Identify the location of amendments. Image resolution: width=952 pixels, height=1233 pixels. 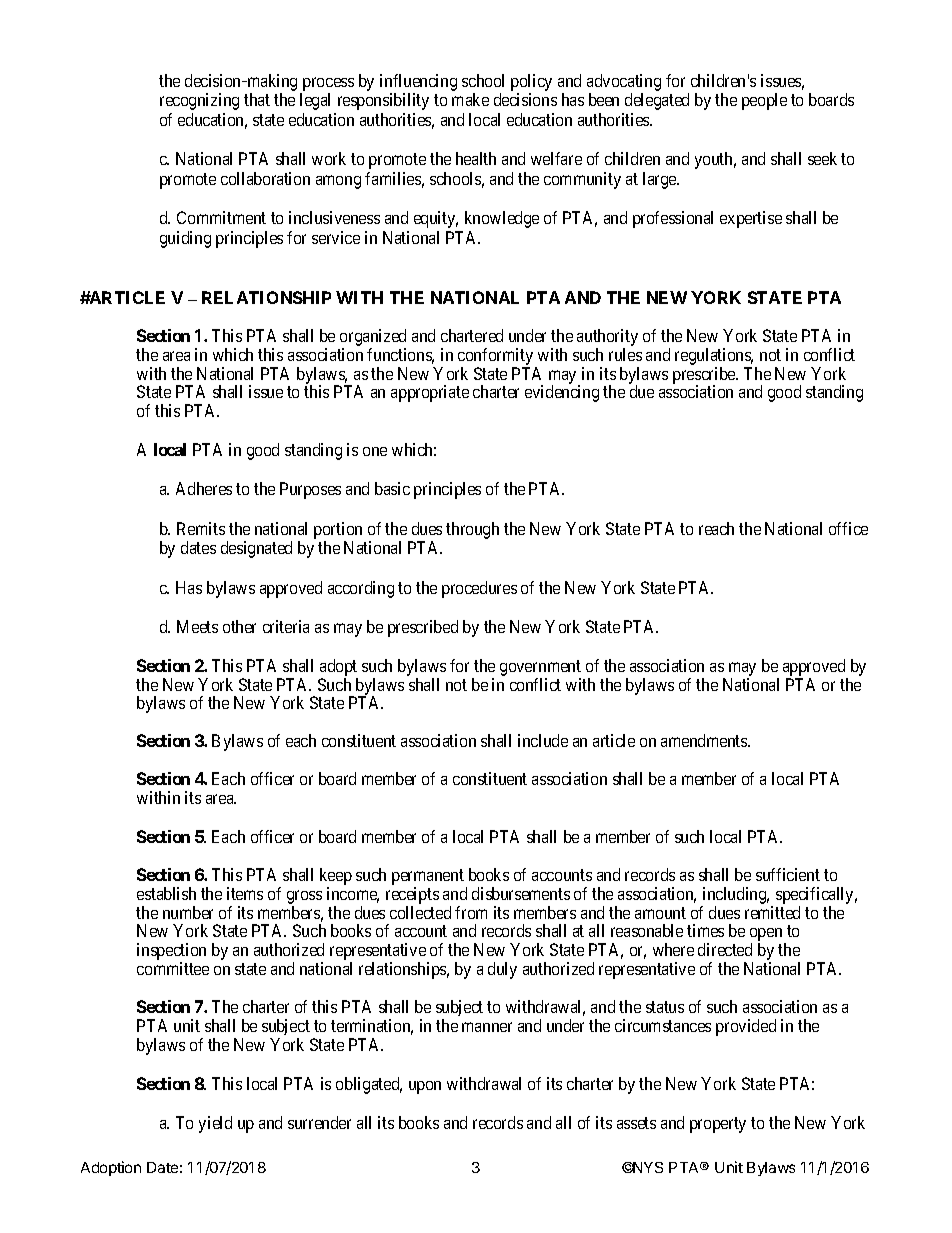
(705, 740).
